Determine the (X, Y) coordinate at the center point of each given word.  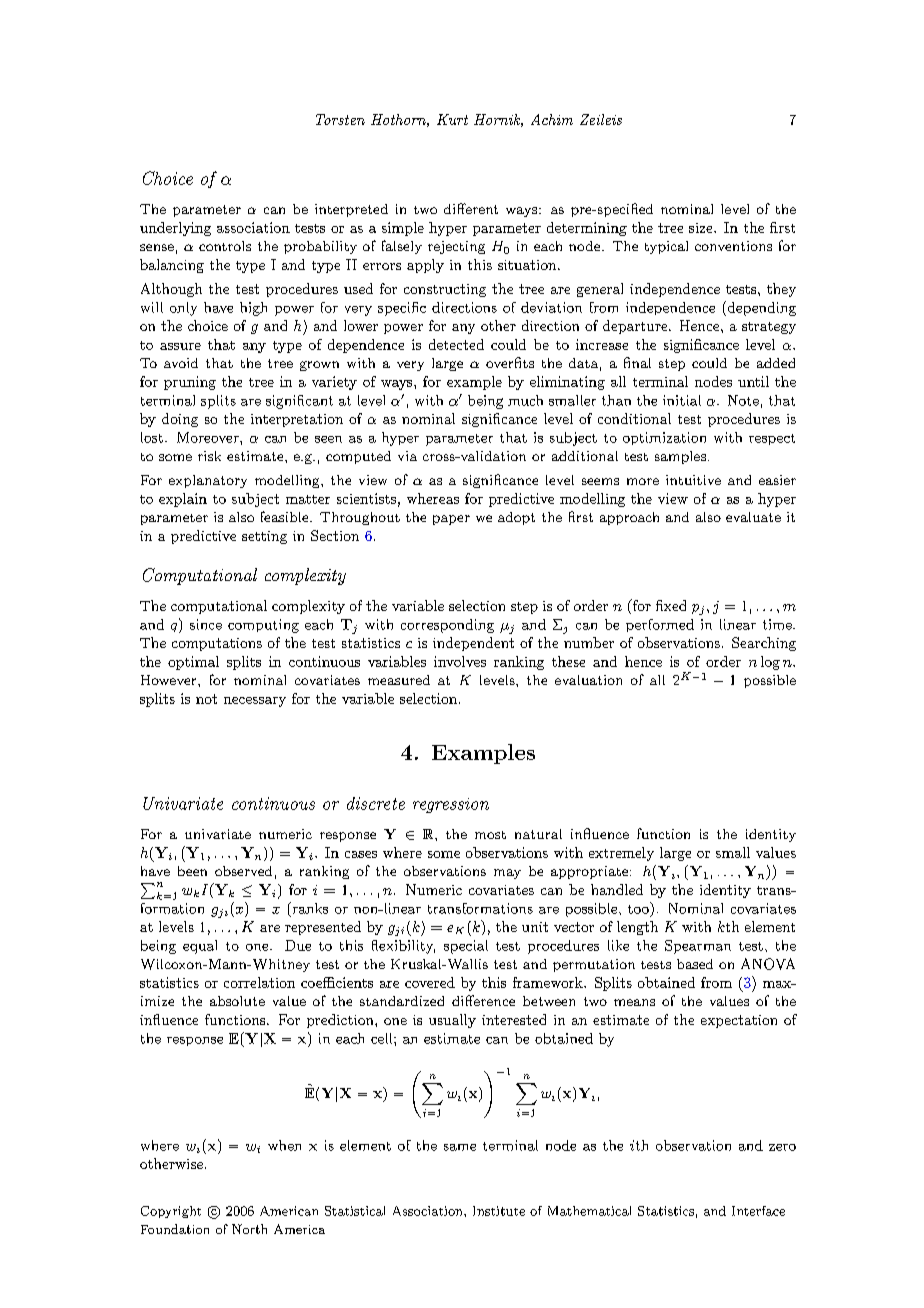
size (702, 228)
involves (460, 661)
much (525, 400)
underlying (175, 229)
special (466, 947)
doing (180, 420)
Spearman (698, 947)
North (249, 1229)
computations (217, 644)
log (770, 663)
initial (682, 400)
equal (200, 947)
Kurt (452, 119)
